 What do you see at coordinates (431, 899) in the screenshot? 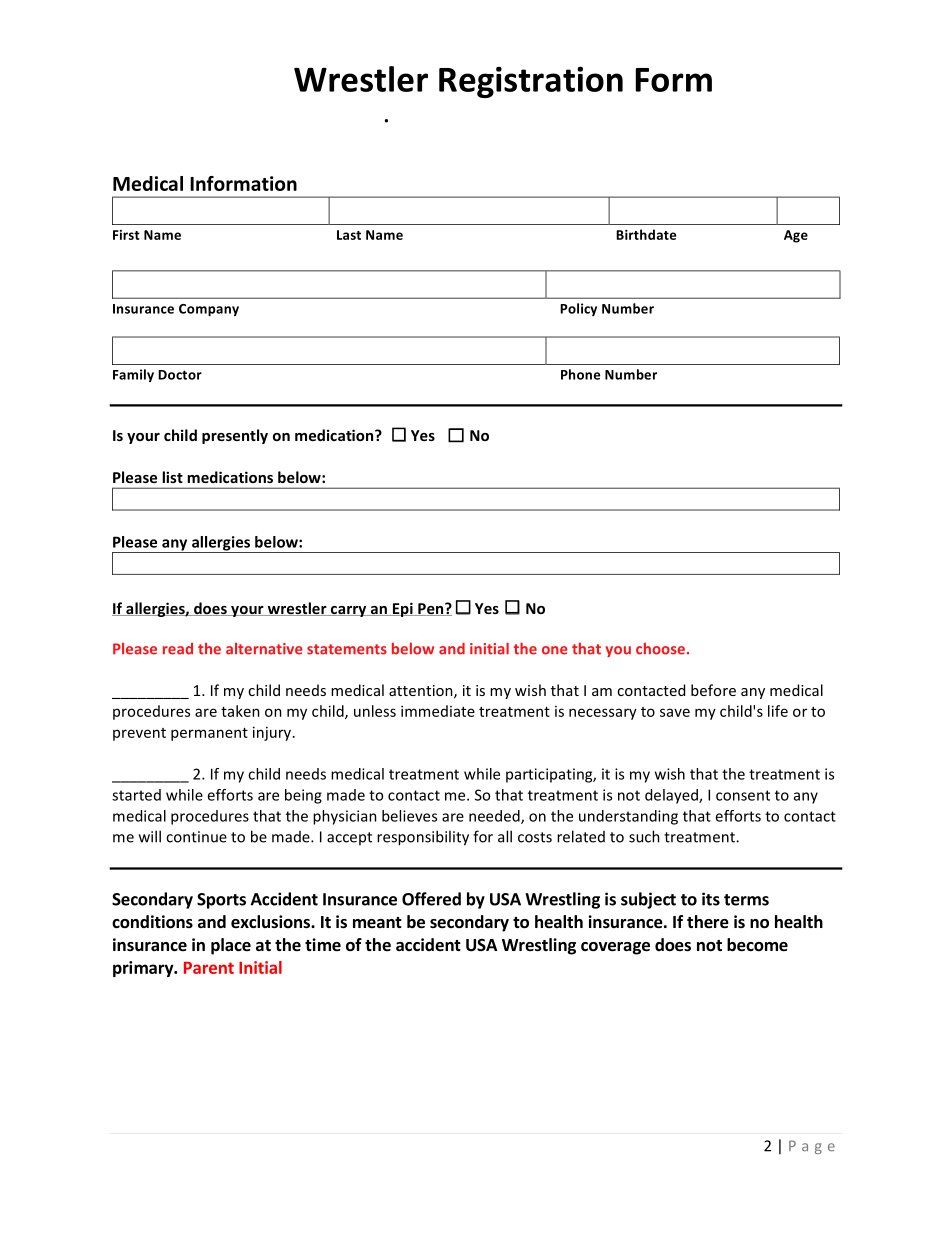
I see `Offered` at bounding box center [431, 899].
